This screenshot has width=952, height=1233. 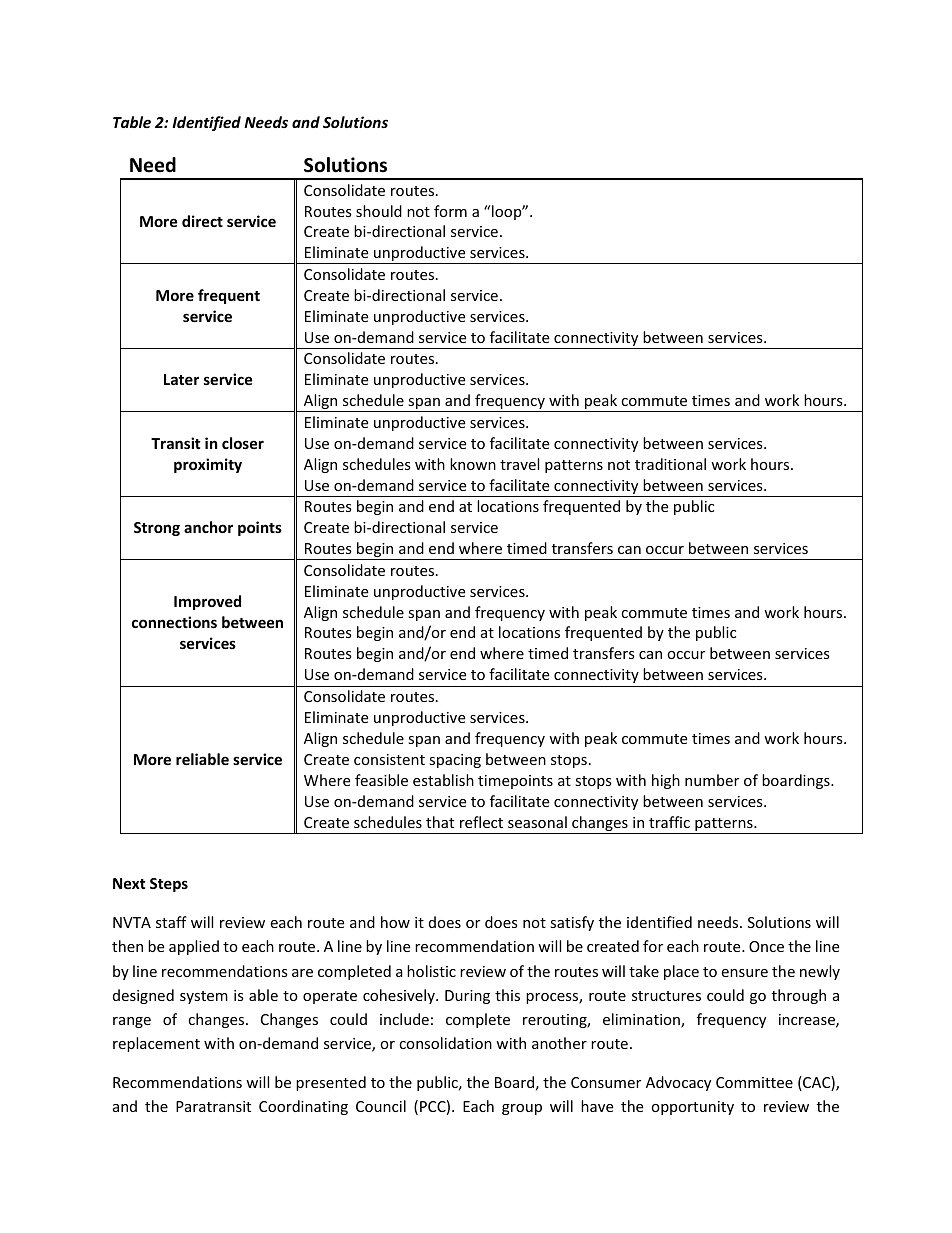 I want to click on known, so click(x=473, y=464).
